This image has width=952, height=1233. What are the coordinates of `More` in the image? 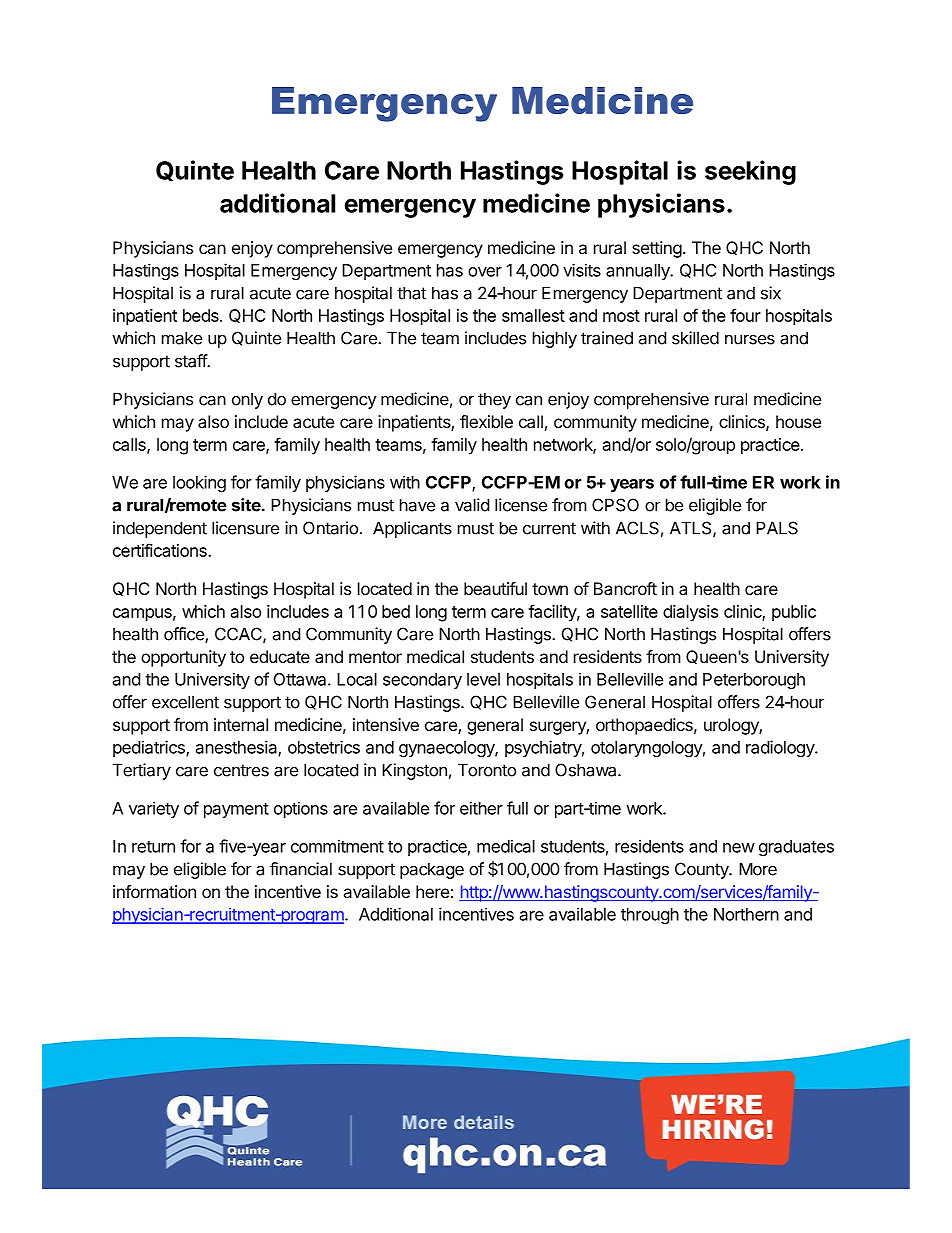 It's located at (758, 869).
